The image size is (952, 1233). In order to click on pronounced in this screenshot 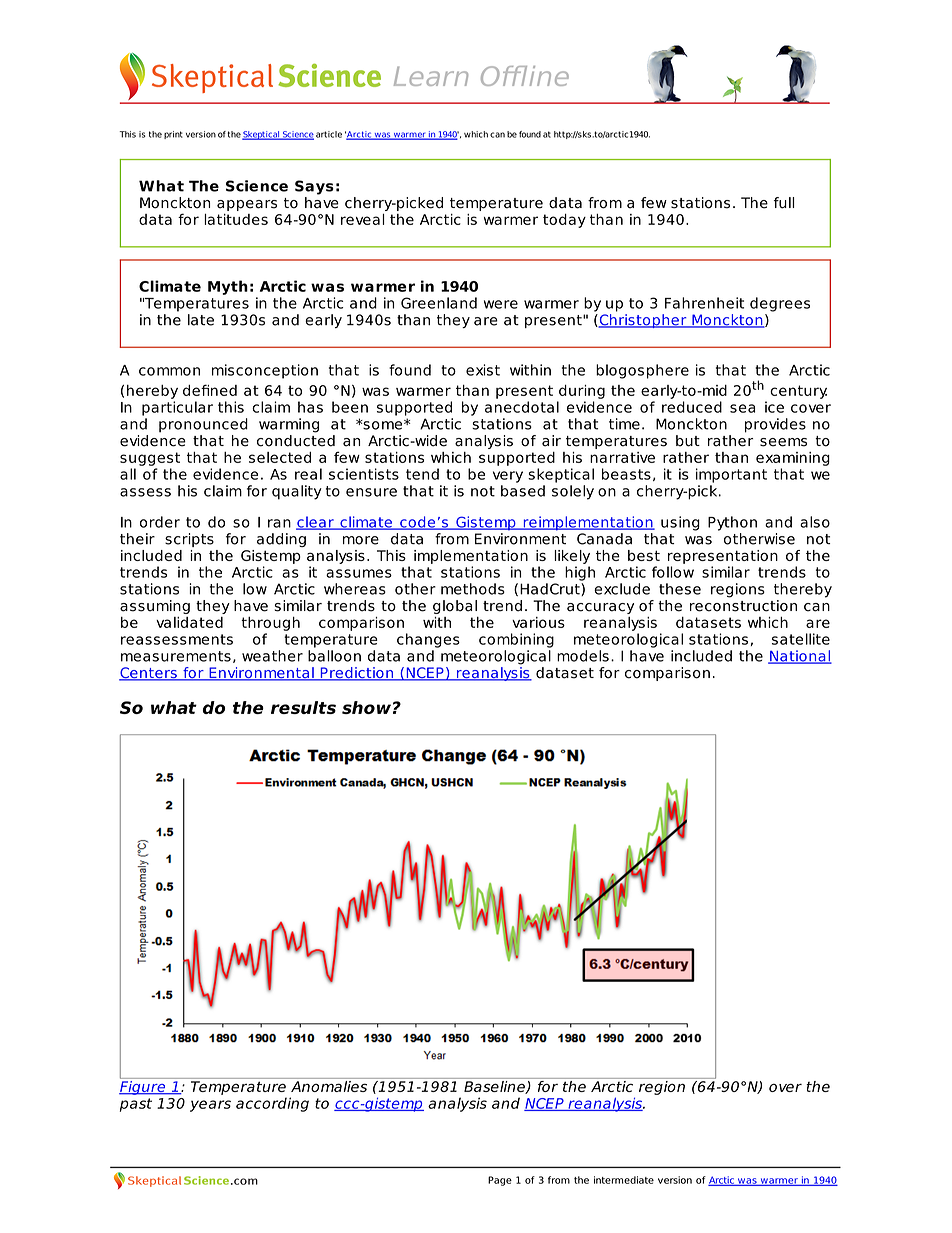, I will do `click(203, 425)`.
